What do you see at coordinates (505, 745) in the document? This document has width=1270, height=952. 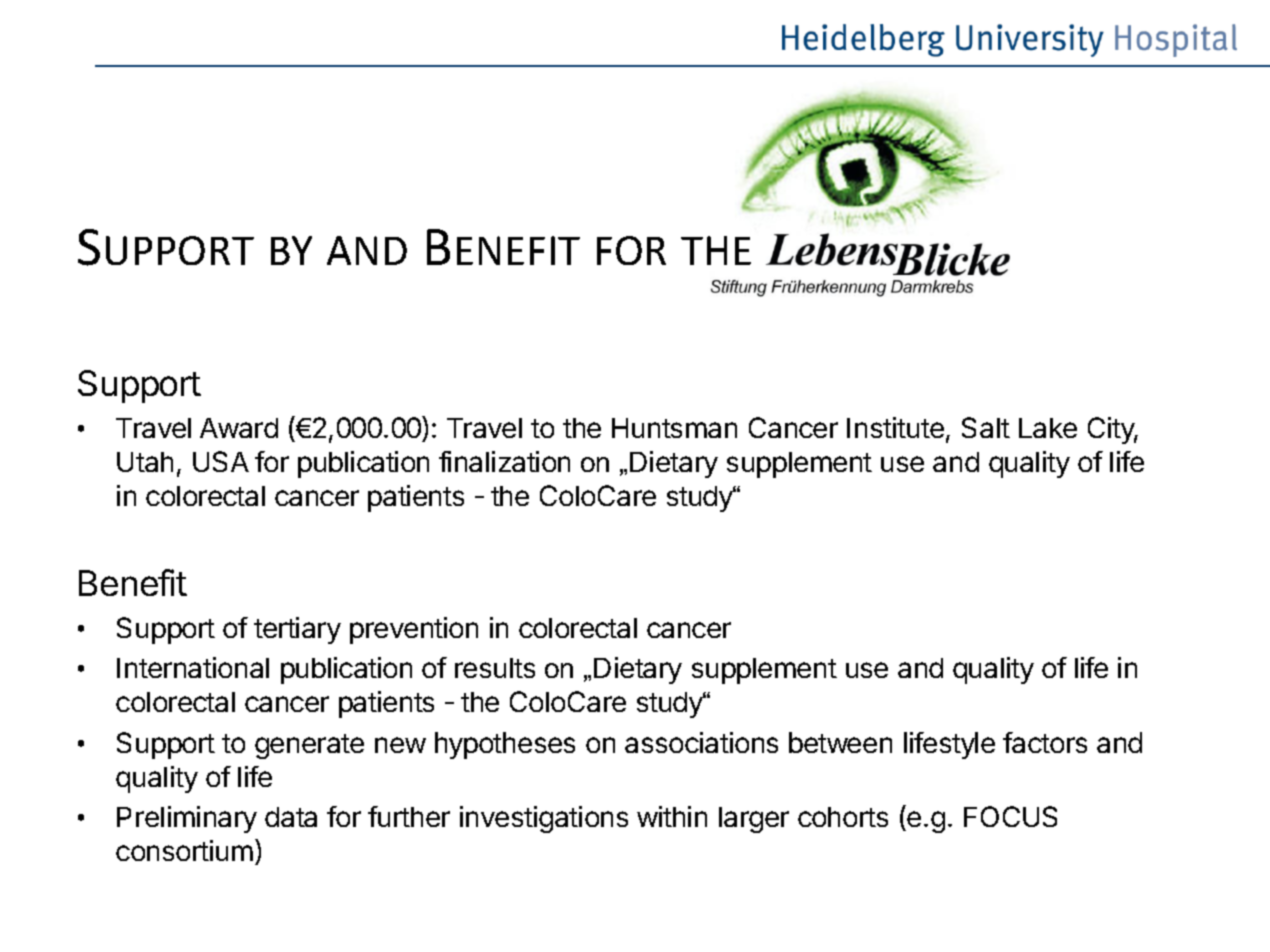 I see `hypotheses` at bounding box center [505, 745].
